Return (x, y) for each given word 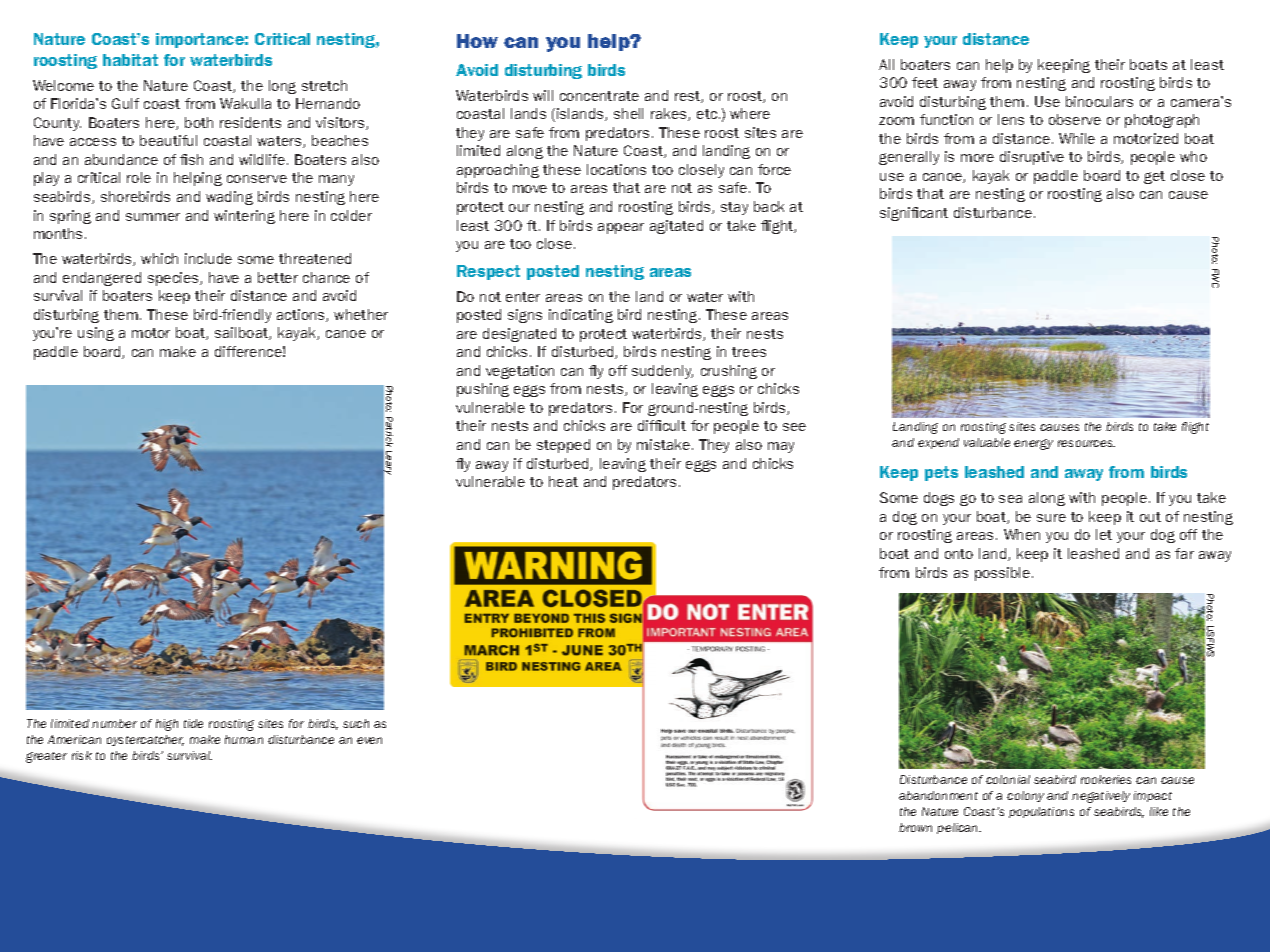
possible (1004, 574)
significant (914, 214)
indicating (581, 316)
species (174, 279)
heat (563, 481)
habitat (130, 60)
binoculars (1099, 101)
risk (82, 755)
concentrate (599, 96)
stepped (563, 446)
